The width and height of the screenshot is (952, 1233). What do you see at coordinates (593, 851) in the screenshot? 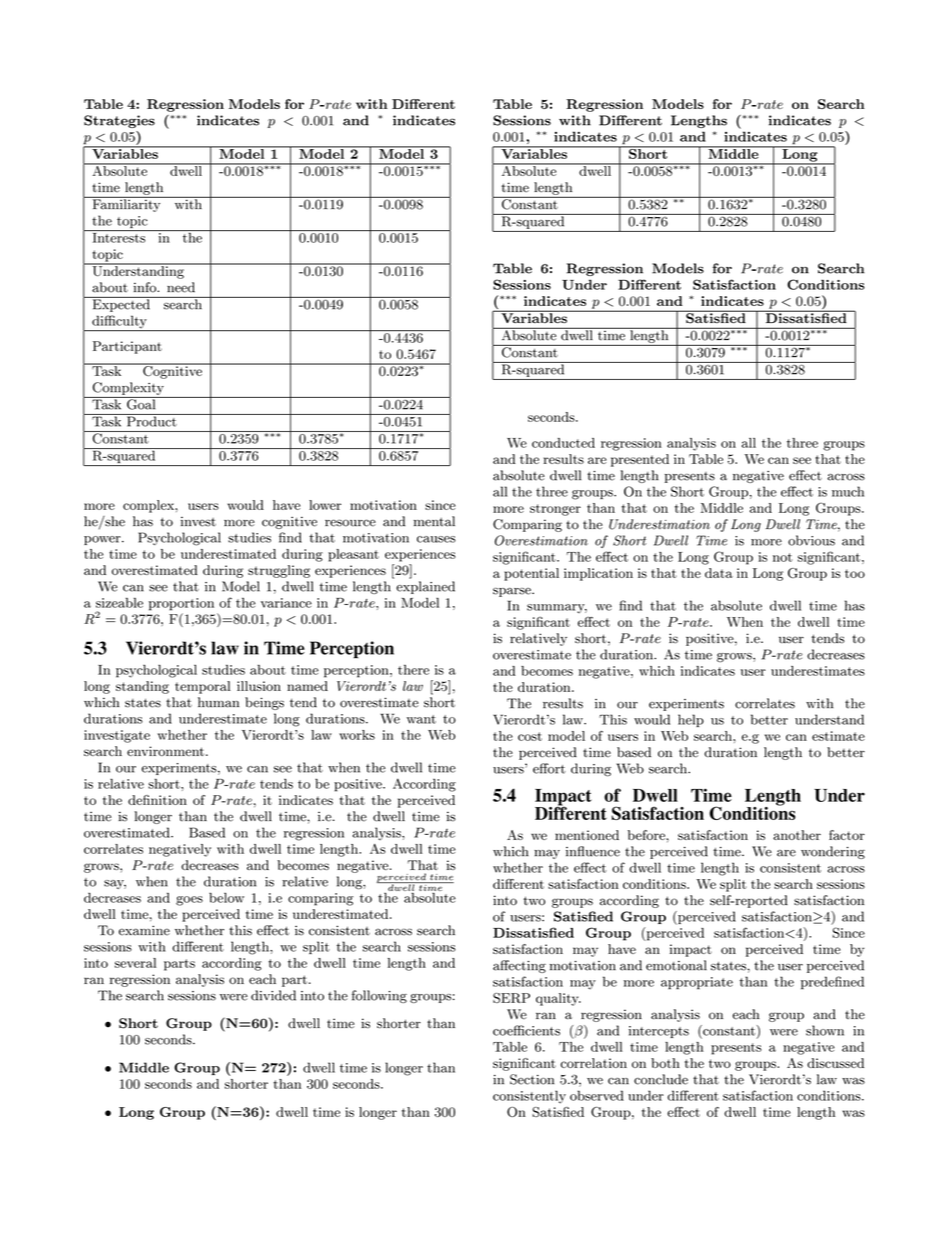
I see `influence` at bounding box center [593, 851].
